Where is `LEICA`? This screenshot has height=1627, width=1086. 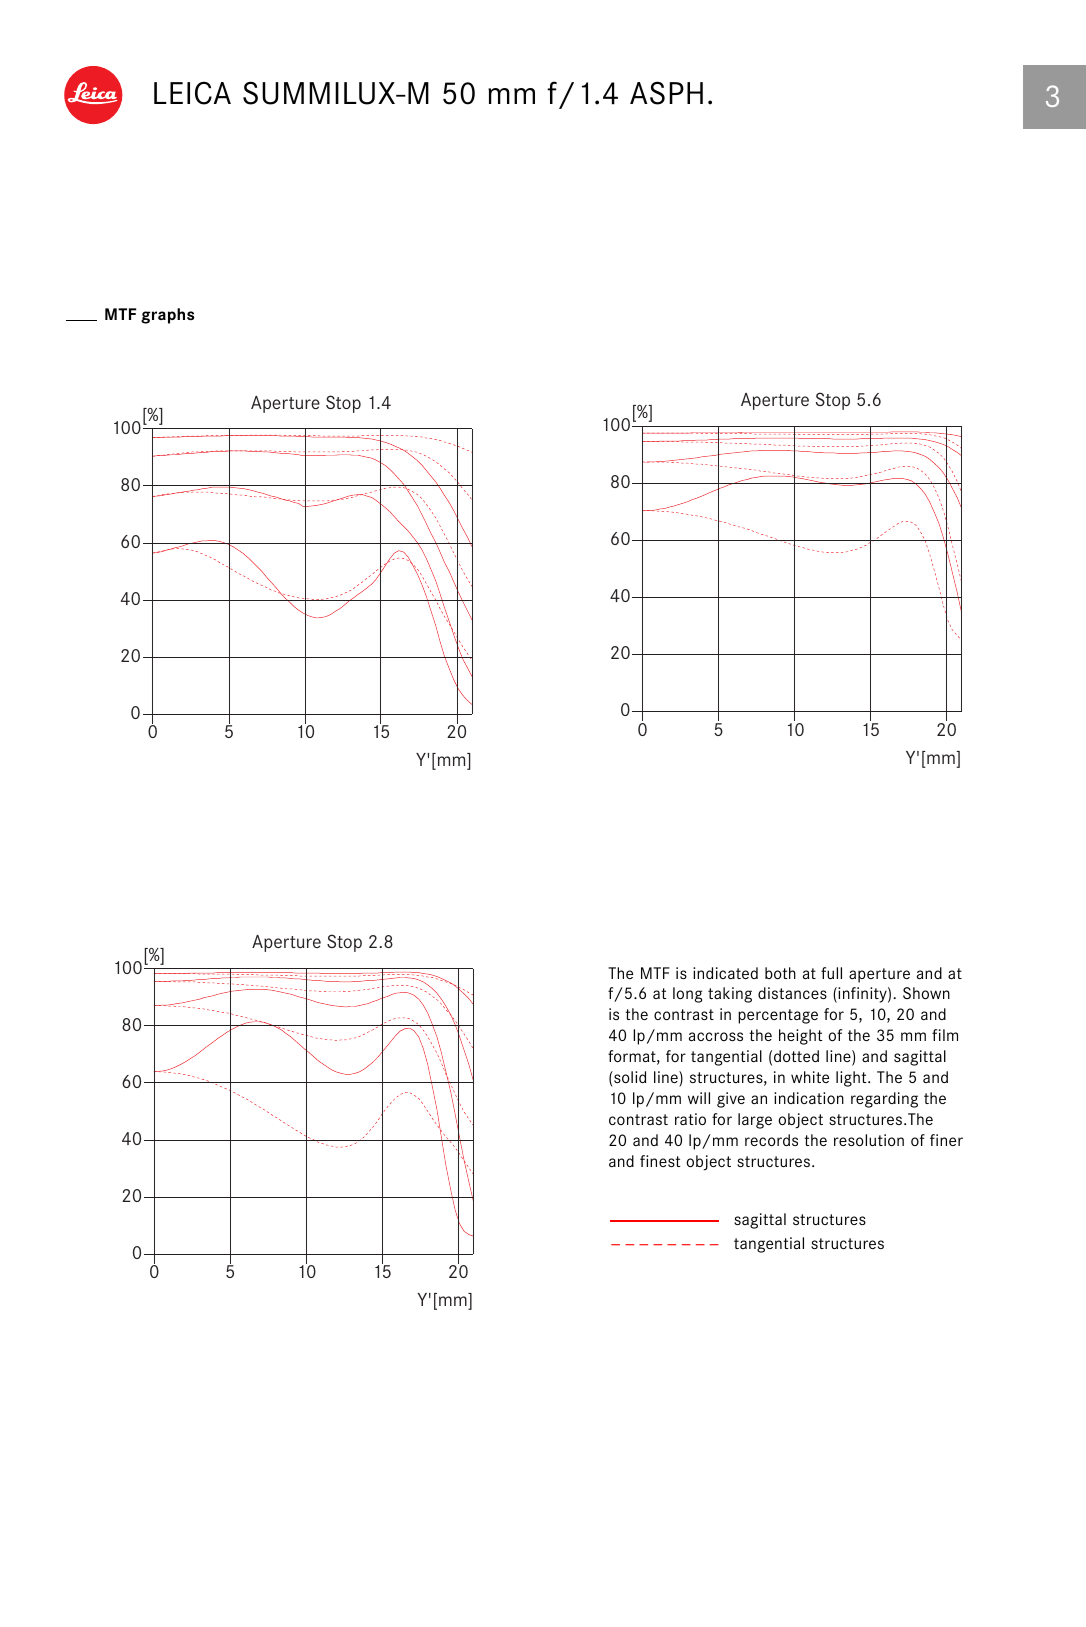 LEICA is located at coordinates (192, 93).
